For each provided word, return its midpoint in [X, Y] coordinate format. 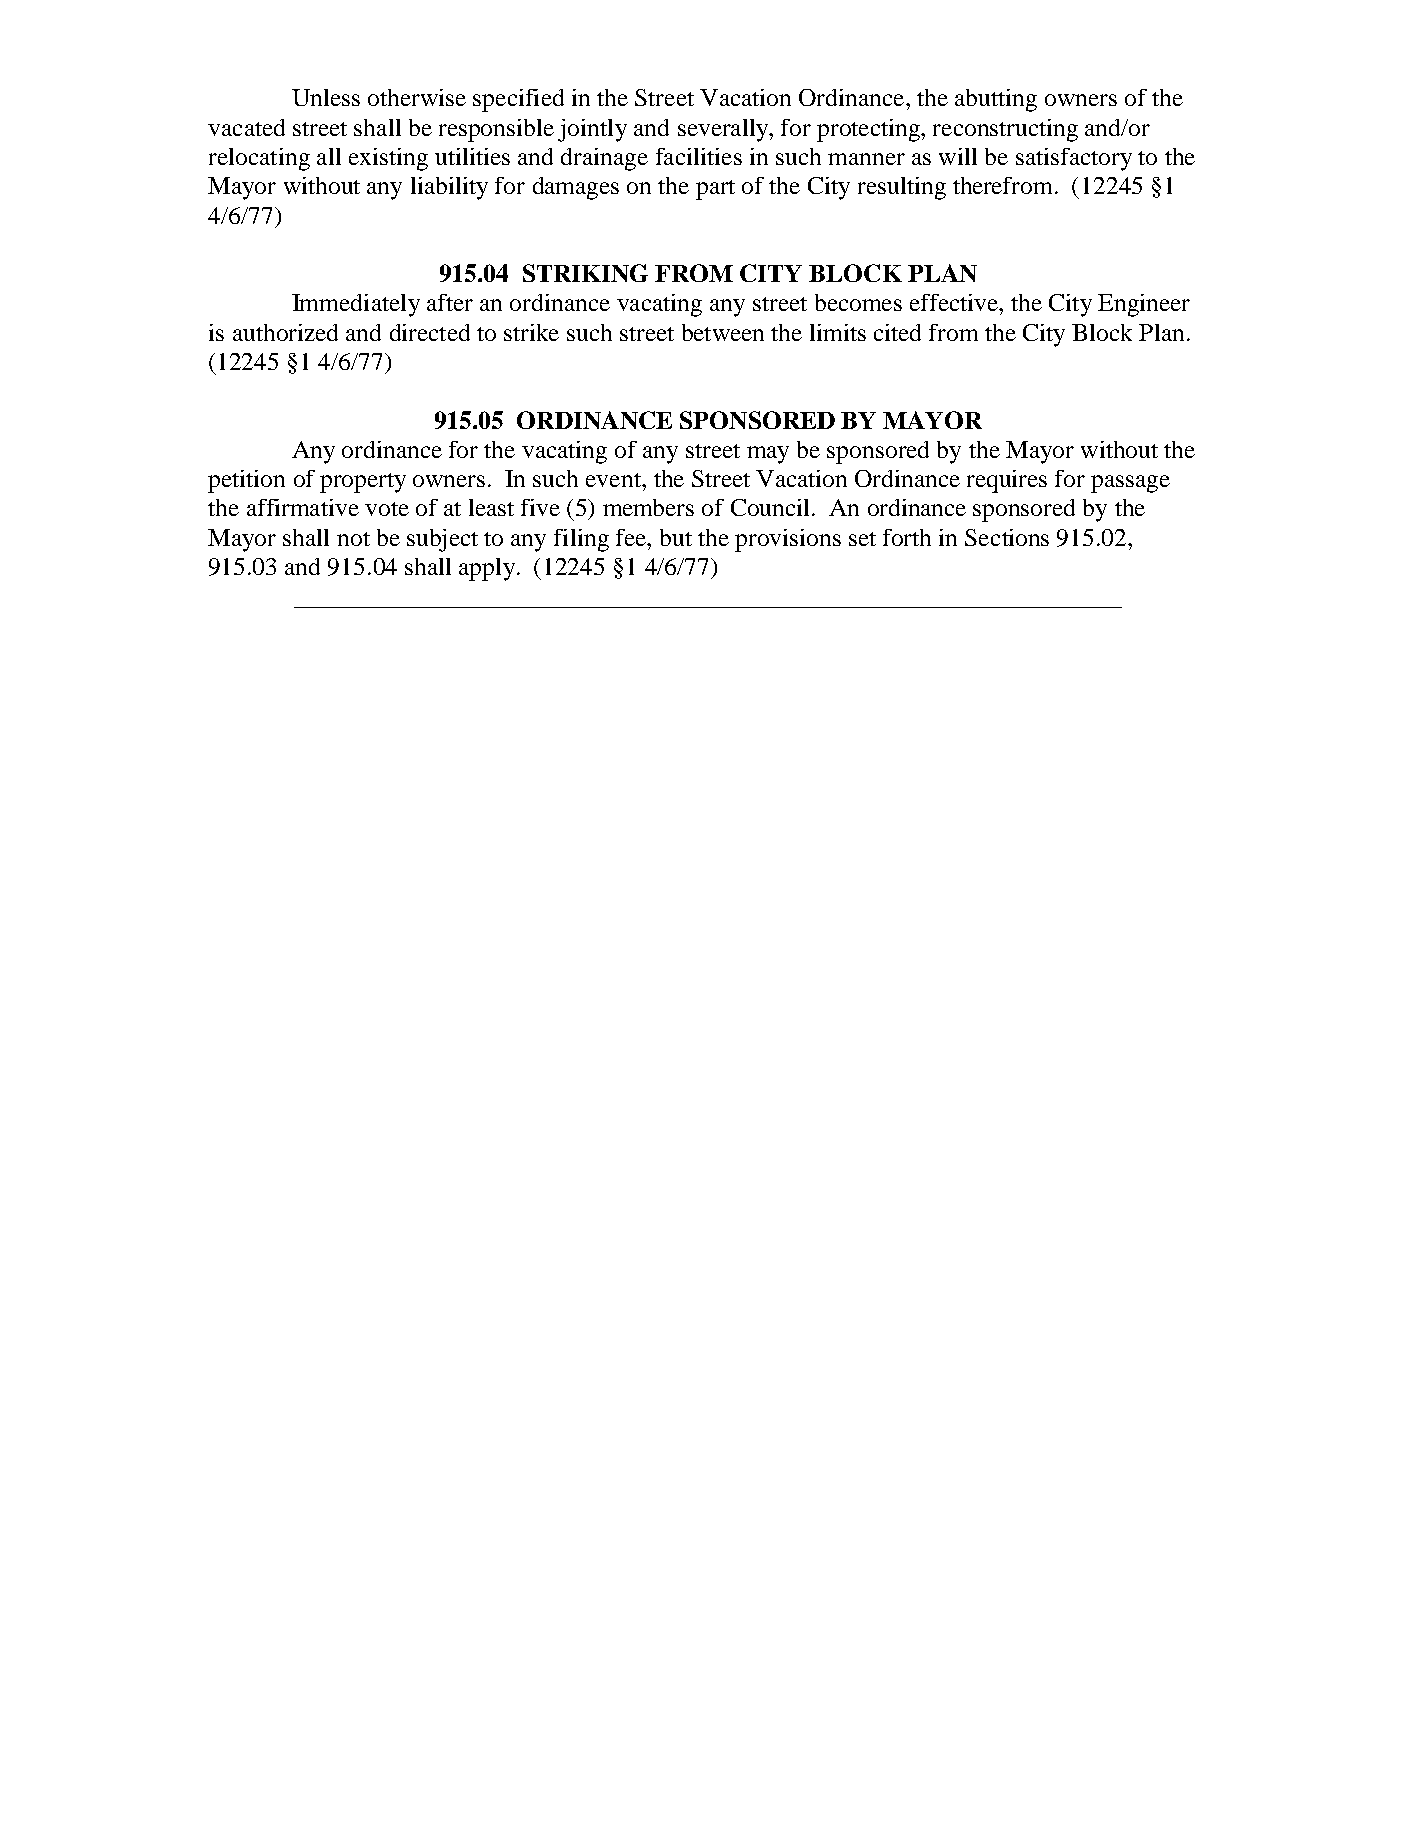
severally [724, 130]
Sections [1007, 537]
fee [632, 537]
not [353, 539]
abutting [996, 100]
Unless [326, 97]
